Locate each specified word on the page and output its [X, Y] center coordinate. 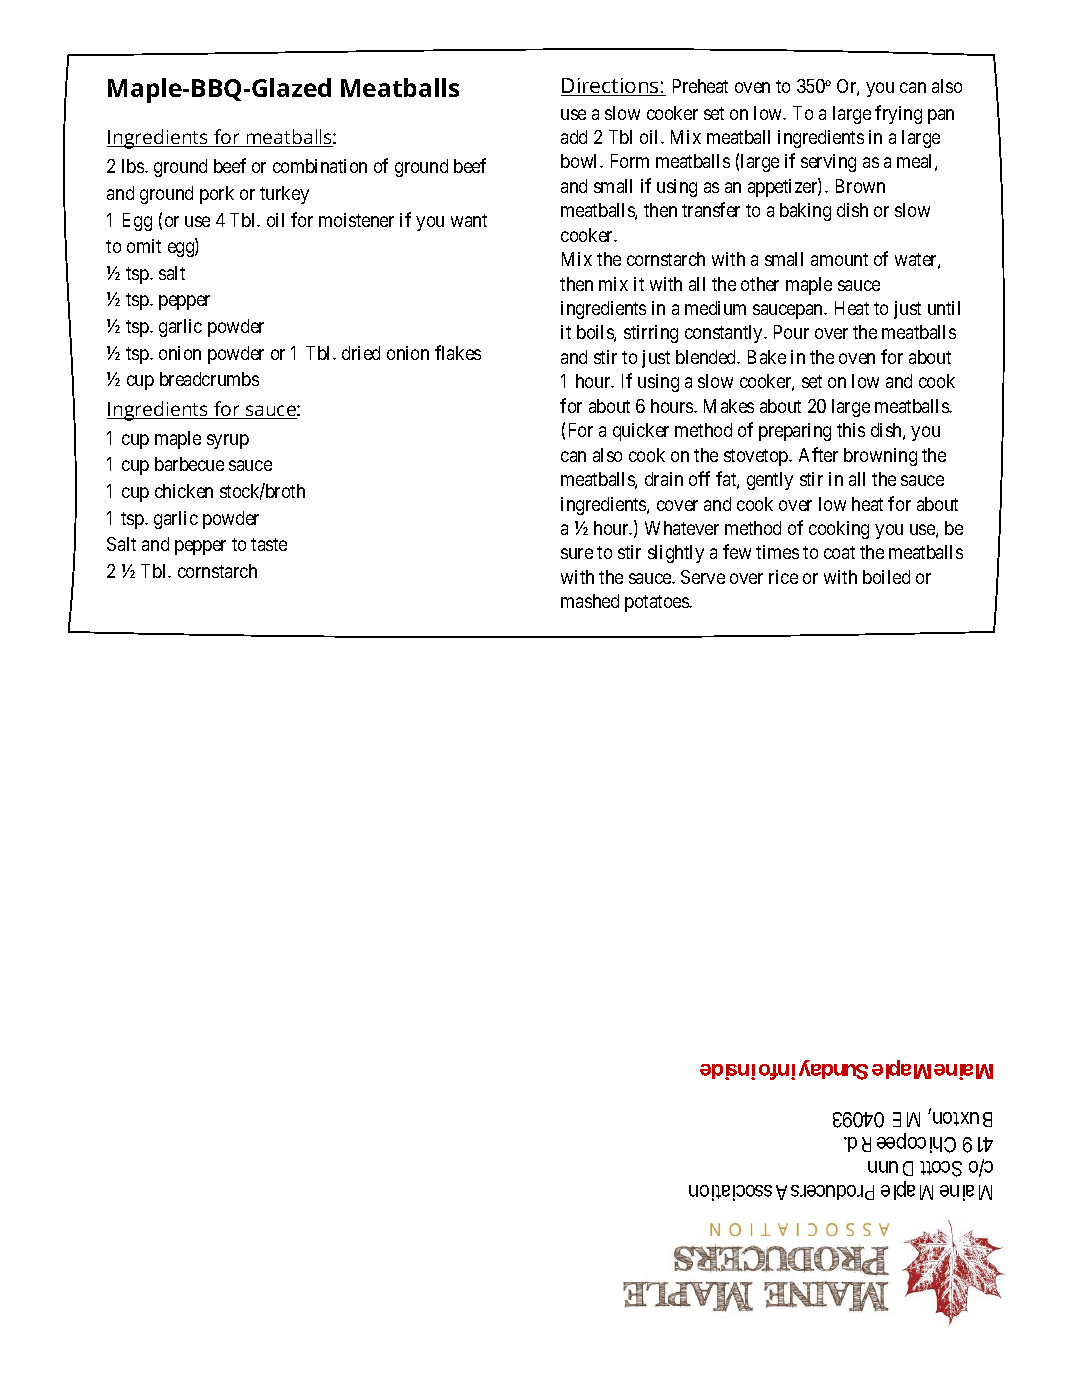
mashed [590, 601]
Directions [611, 87]
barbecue [189, 464]
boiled [886, 577]
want [469, 220]
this [851, 430]
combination [320, 166]
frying [898, 114]
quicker [641, 432]
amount [839, 259]
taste [269, 544]
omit [144, 246]
